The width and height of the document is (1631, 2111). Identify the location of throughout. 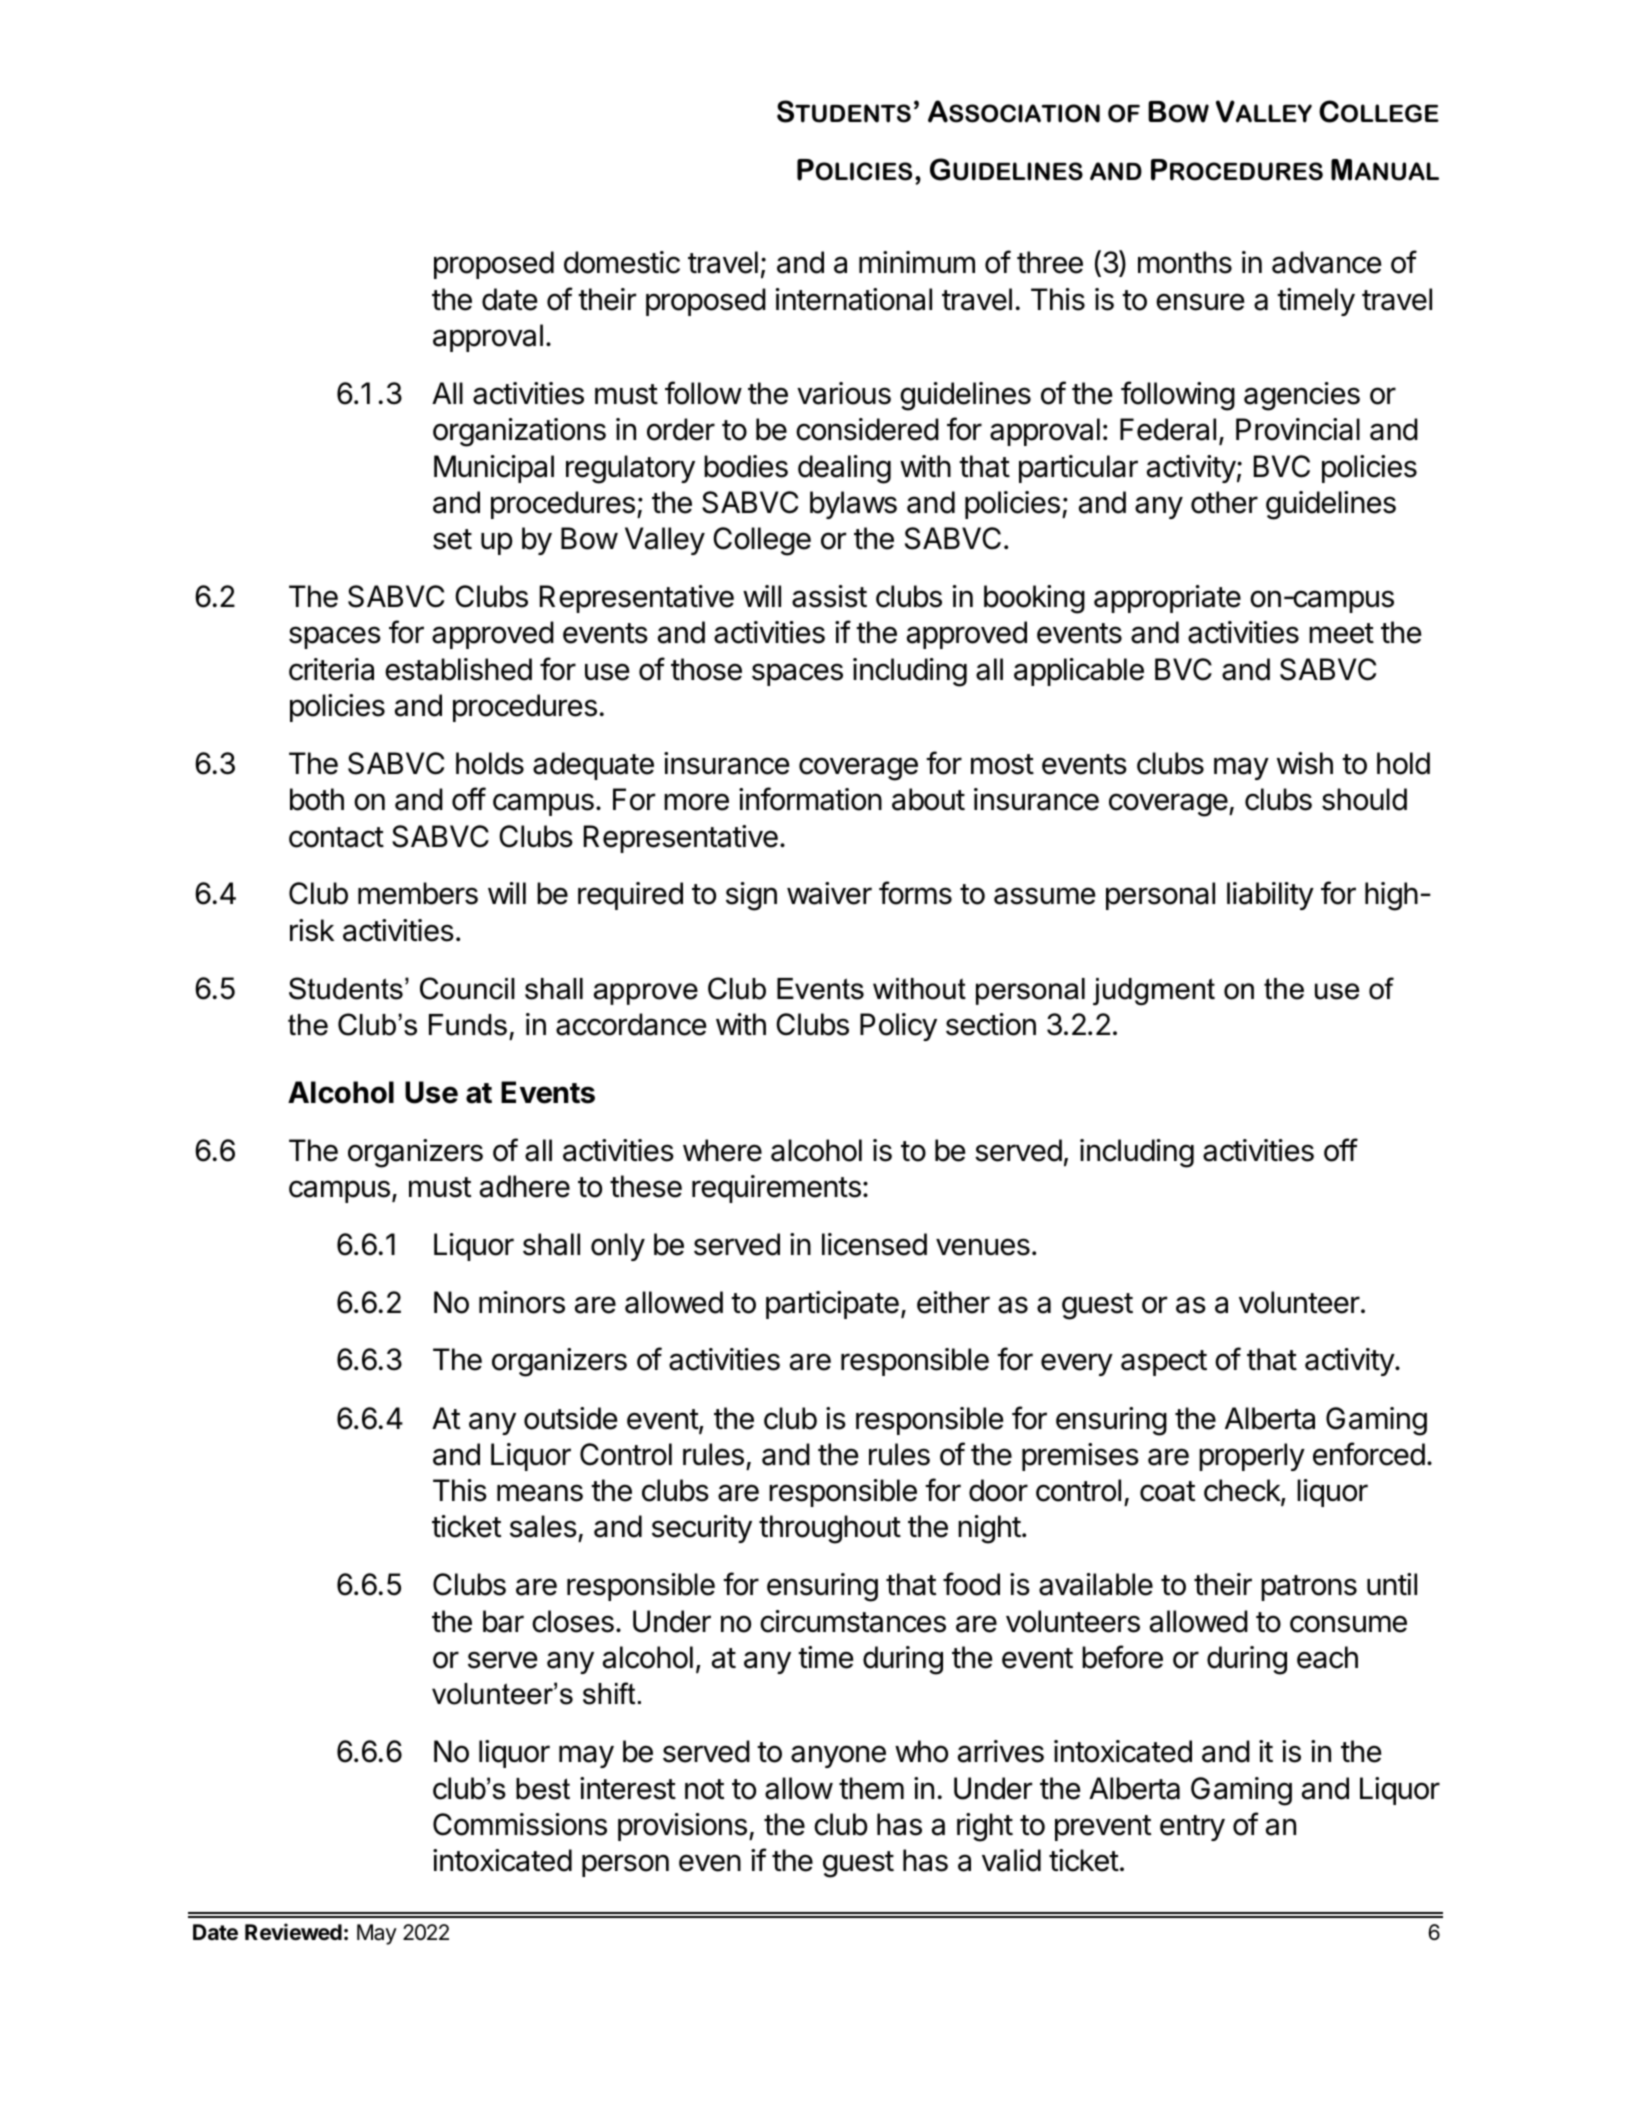
(830, 1529).
